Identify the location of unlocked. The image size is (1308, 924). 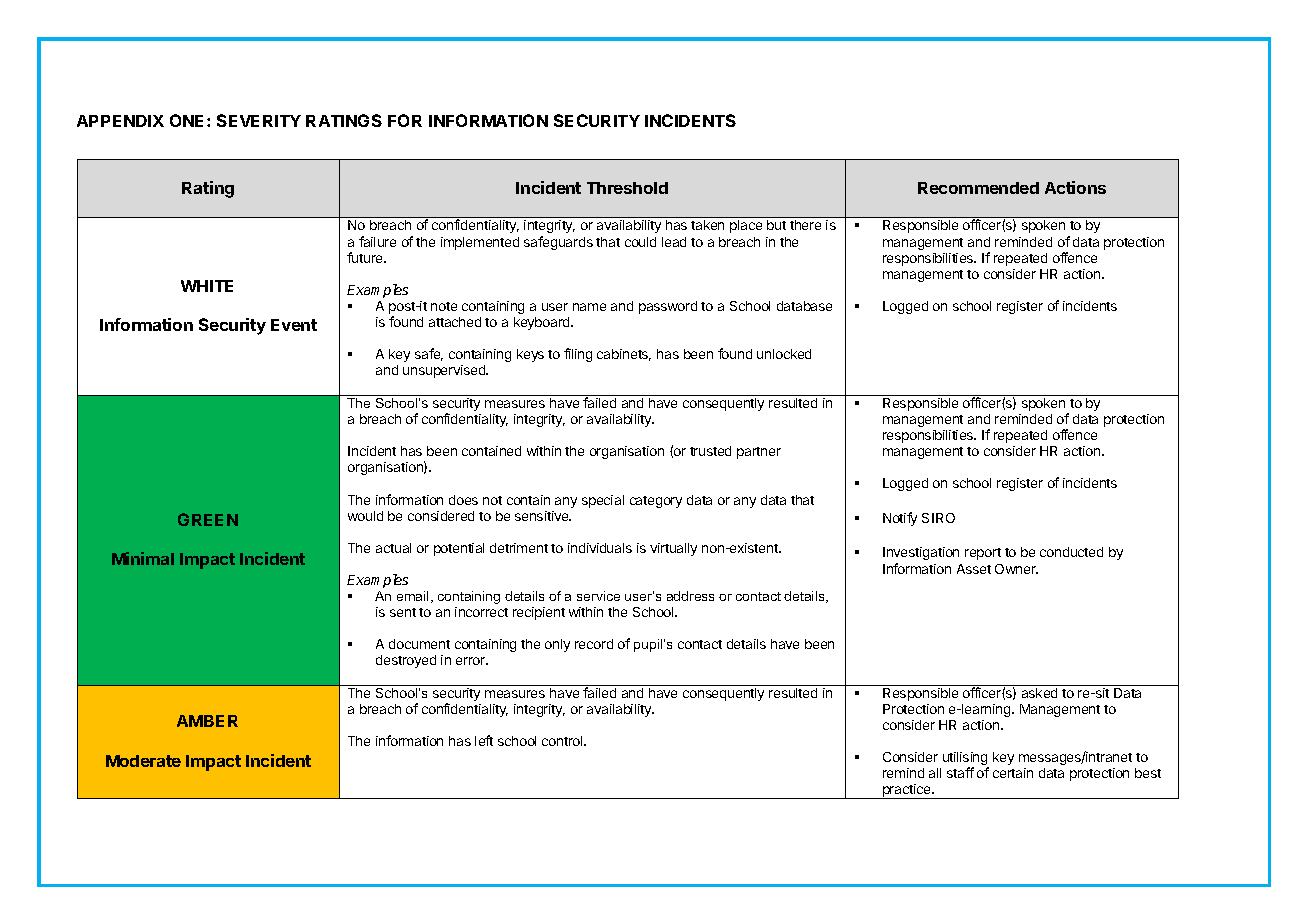
(784, 354).
